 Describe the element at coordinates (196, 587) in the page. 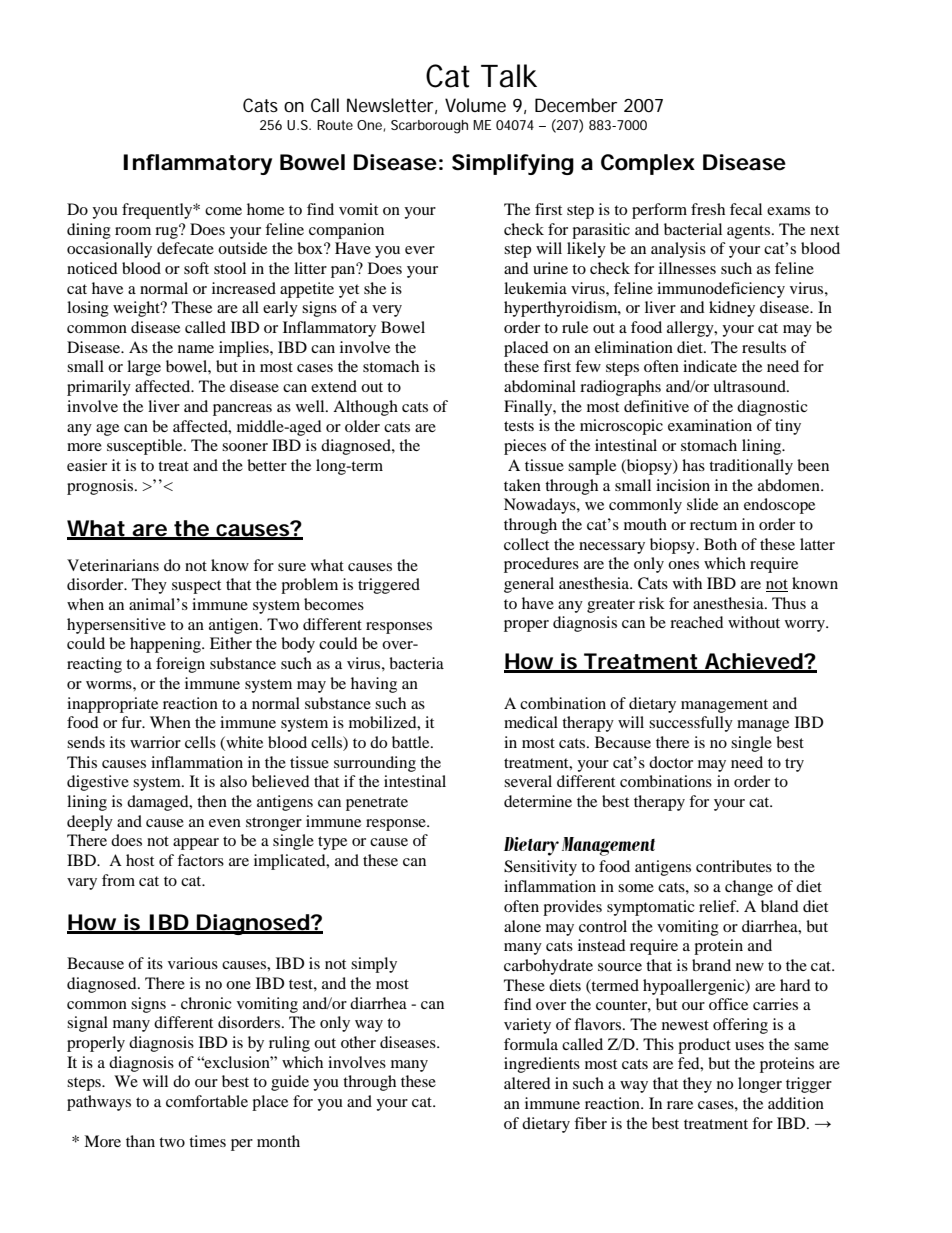

I see `suspect` at that location.
